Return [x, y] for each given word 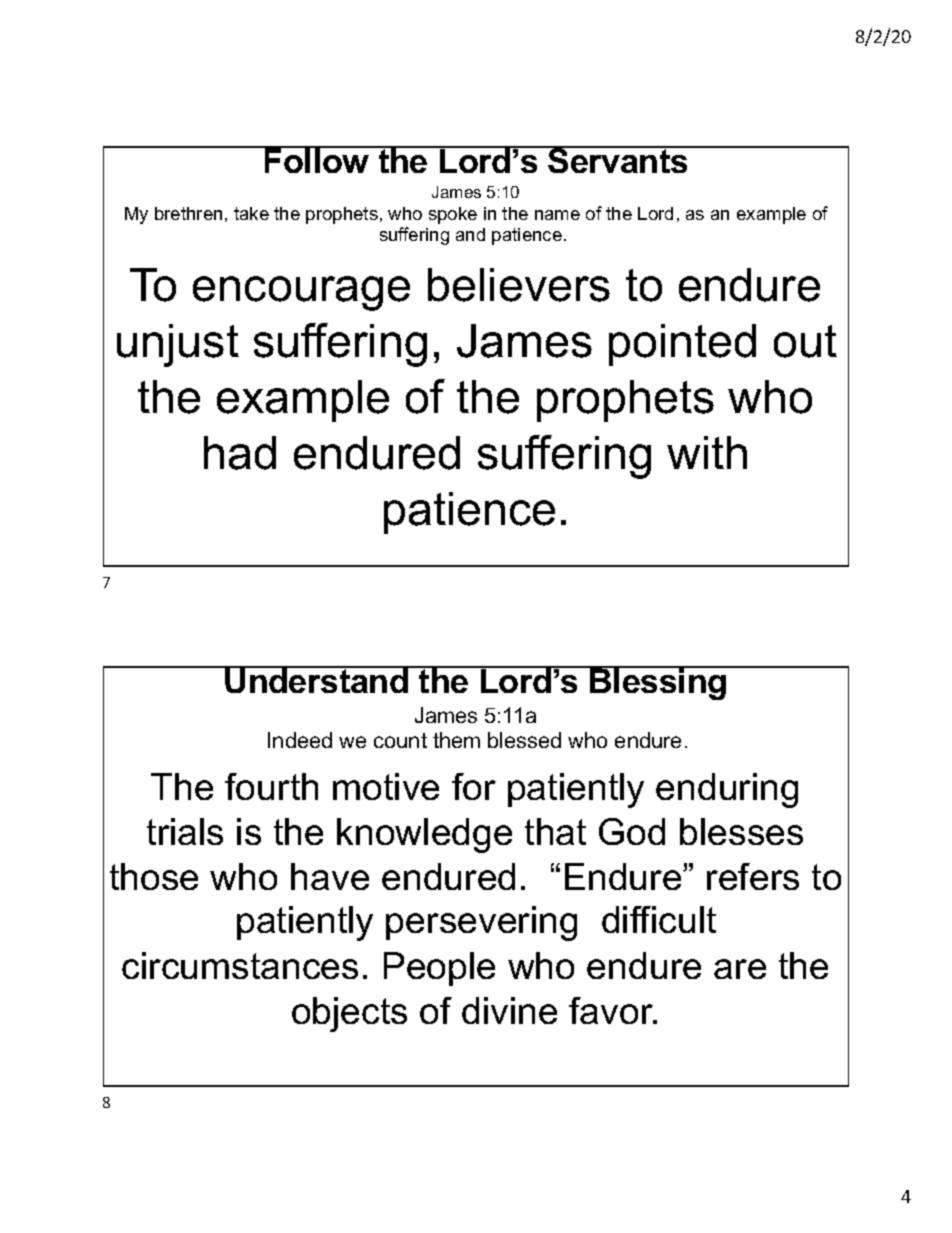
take [251, 213]
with [707, 452]
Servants [618, 160]
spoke [453, 215]
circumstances [240, 965]
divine [509, 1010]
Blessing [659, 683]
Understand [317, 680]
